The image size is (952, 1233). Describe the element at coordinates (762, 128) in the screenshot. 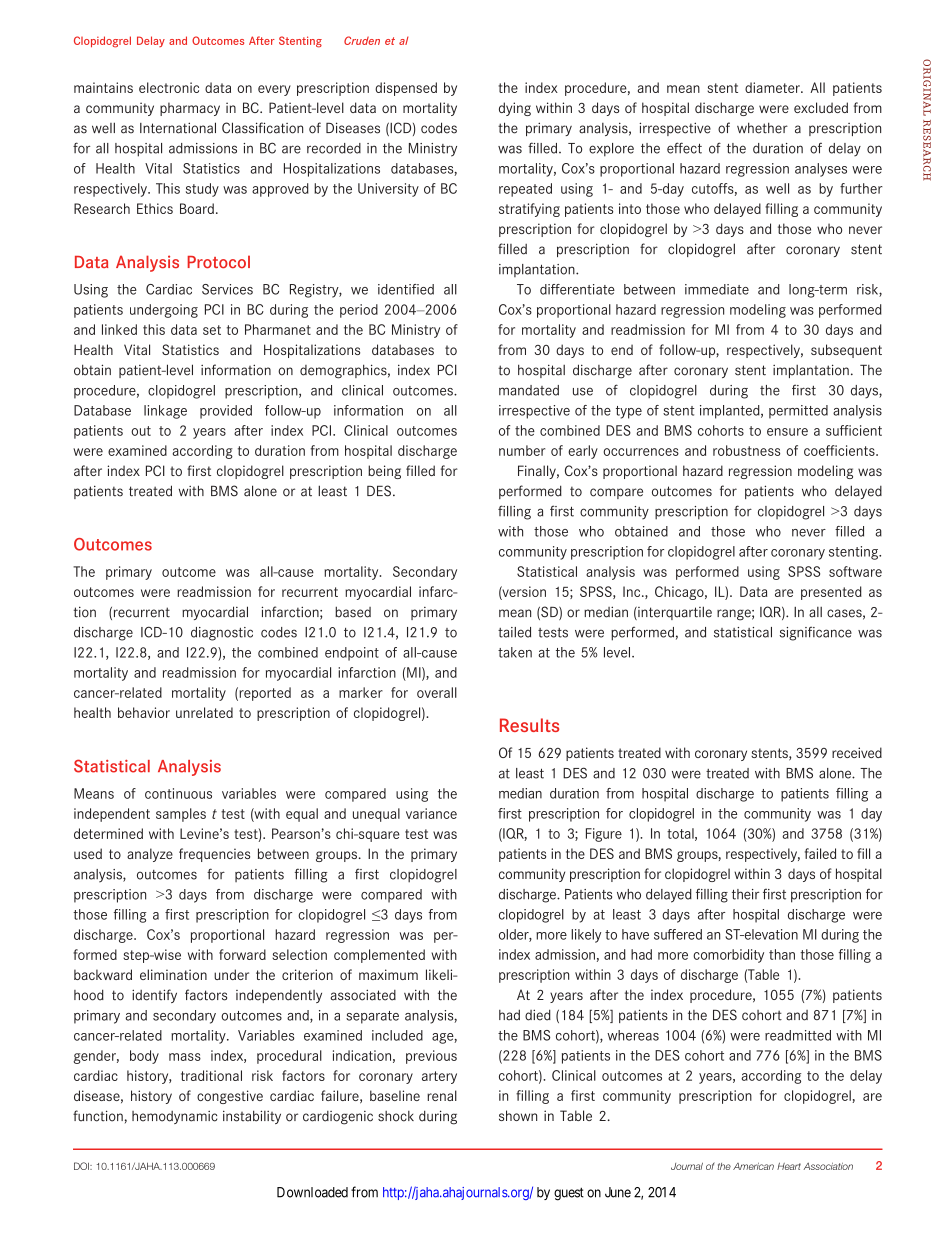

I see `whether` at that location.
